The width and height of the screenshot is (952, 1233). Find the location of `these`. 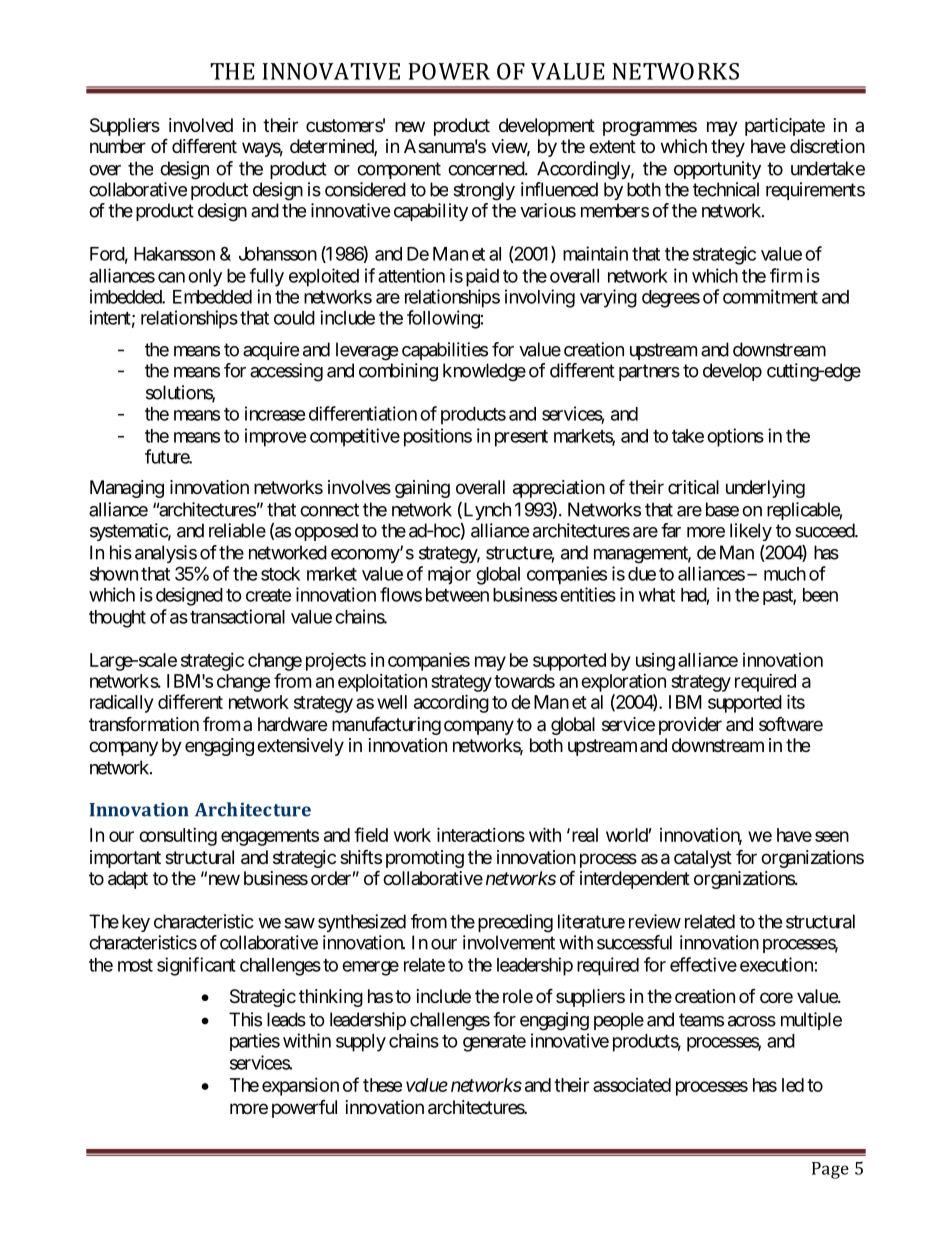

these is located at coordinates (382, 1085).
